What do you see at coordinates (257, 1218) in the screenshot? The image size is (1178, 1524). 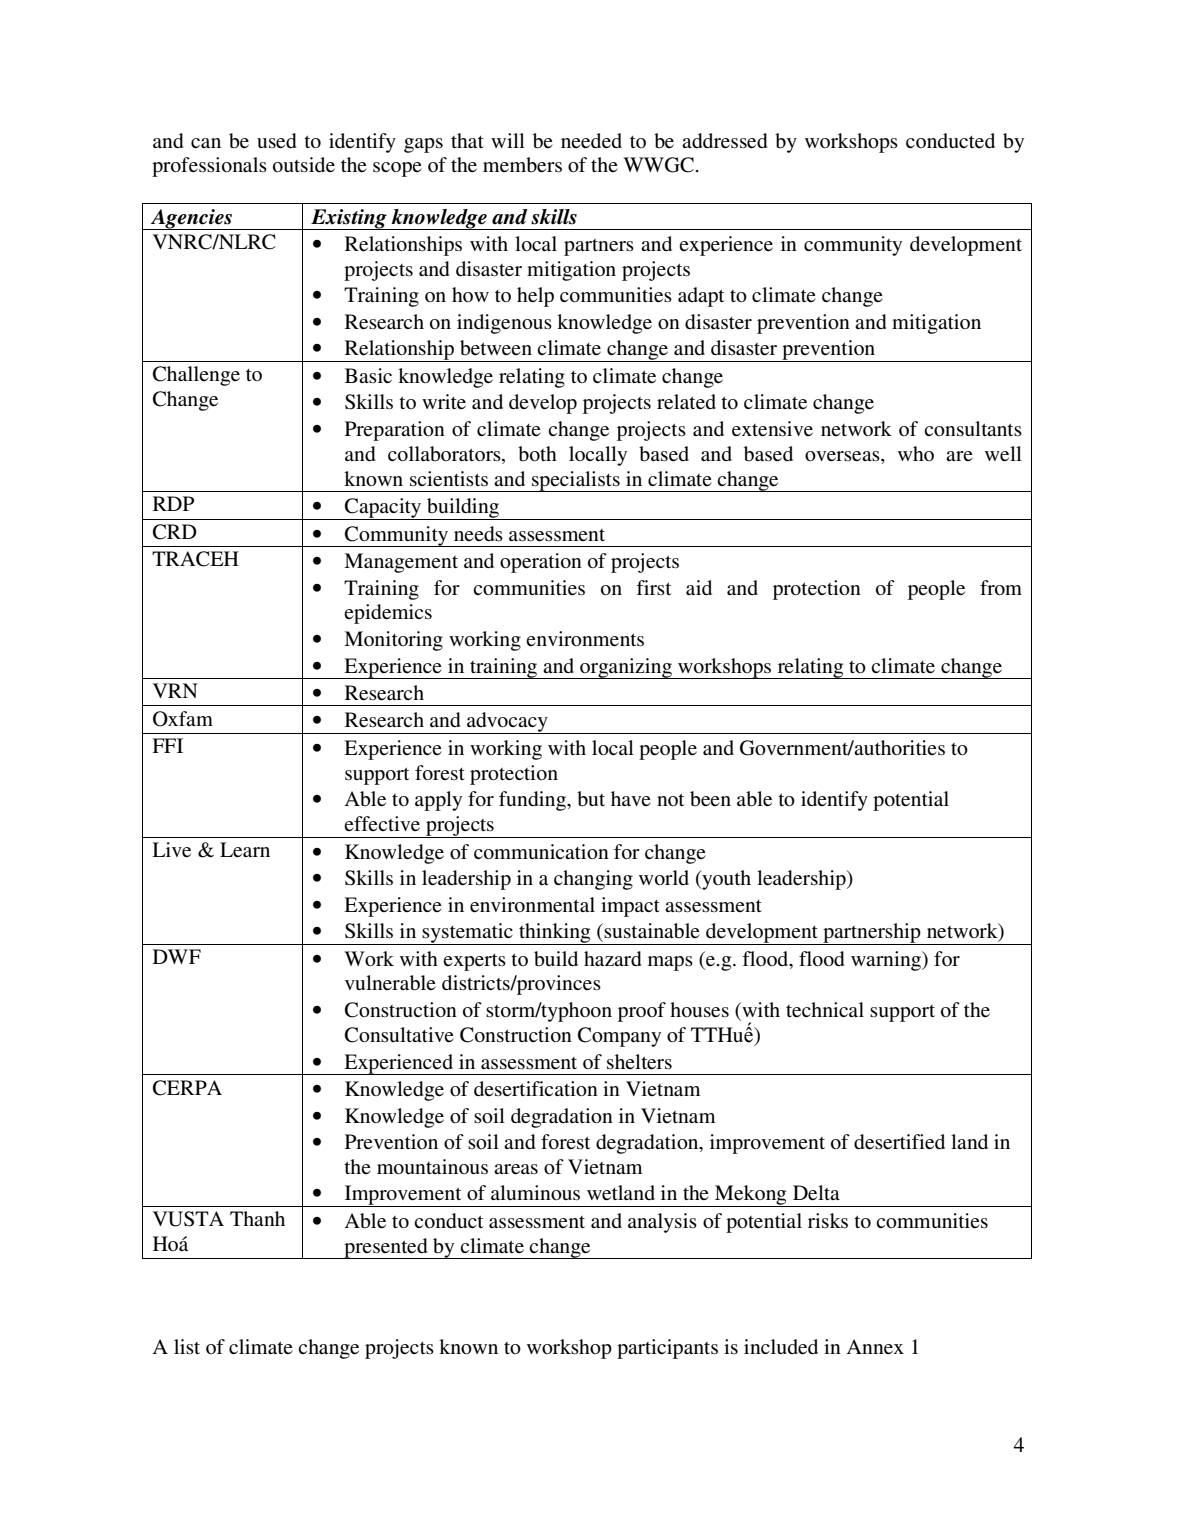 I see `Thanh` at bounding box center [257, 1218].
